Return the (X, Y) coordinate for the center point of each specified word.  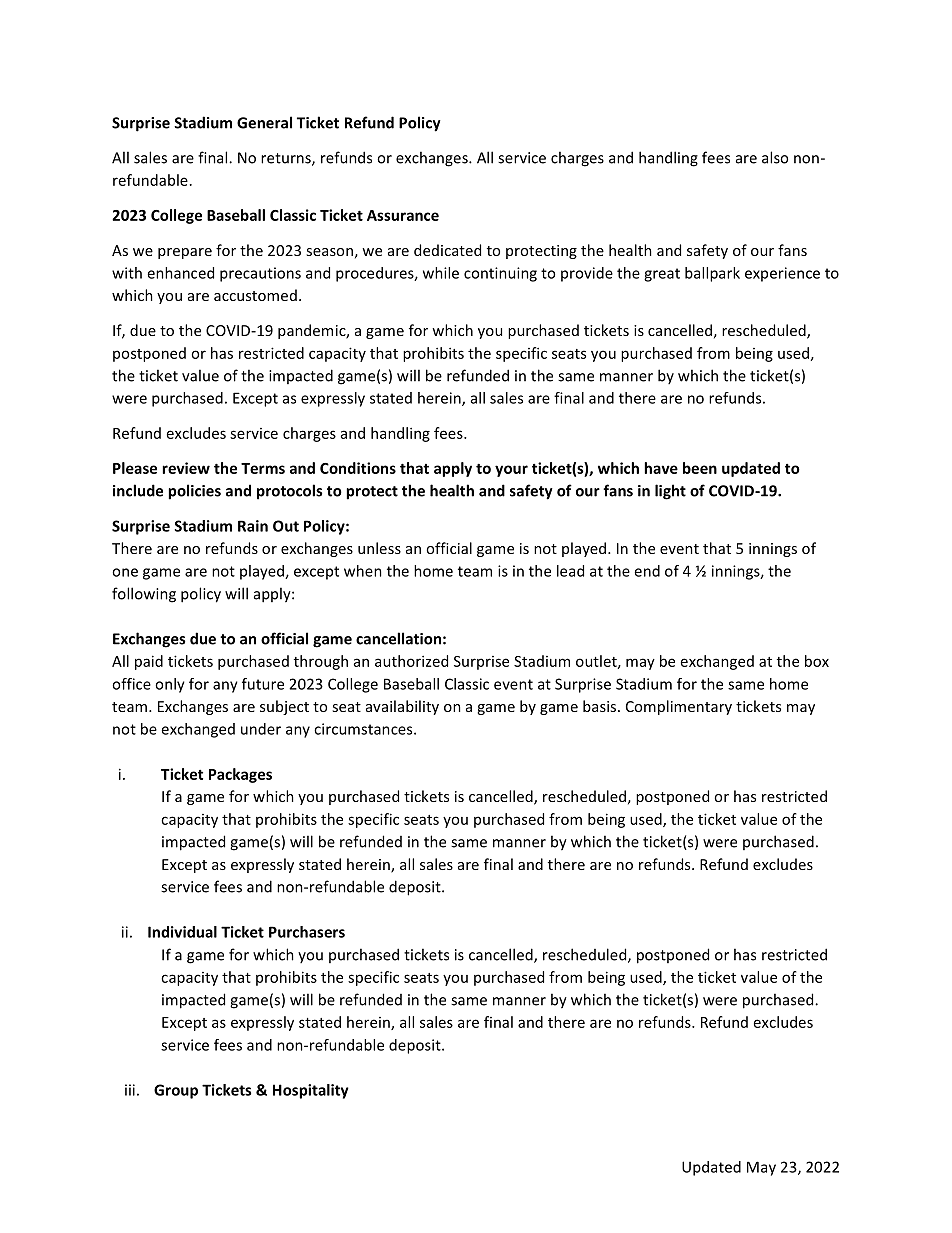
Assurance (403, 215)
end (647, 571)
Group (176, 1091)
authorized (411, 661)
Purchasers (307, 932)
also (775, 157)
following (144, 595)
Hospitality (311, 1091)
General (264, 122)
